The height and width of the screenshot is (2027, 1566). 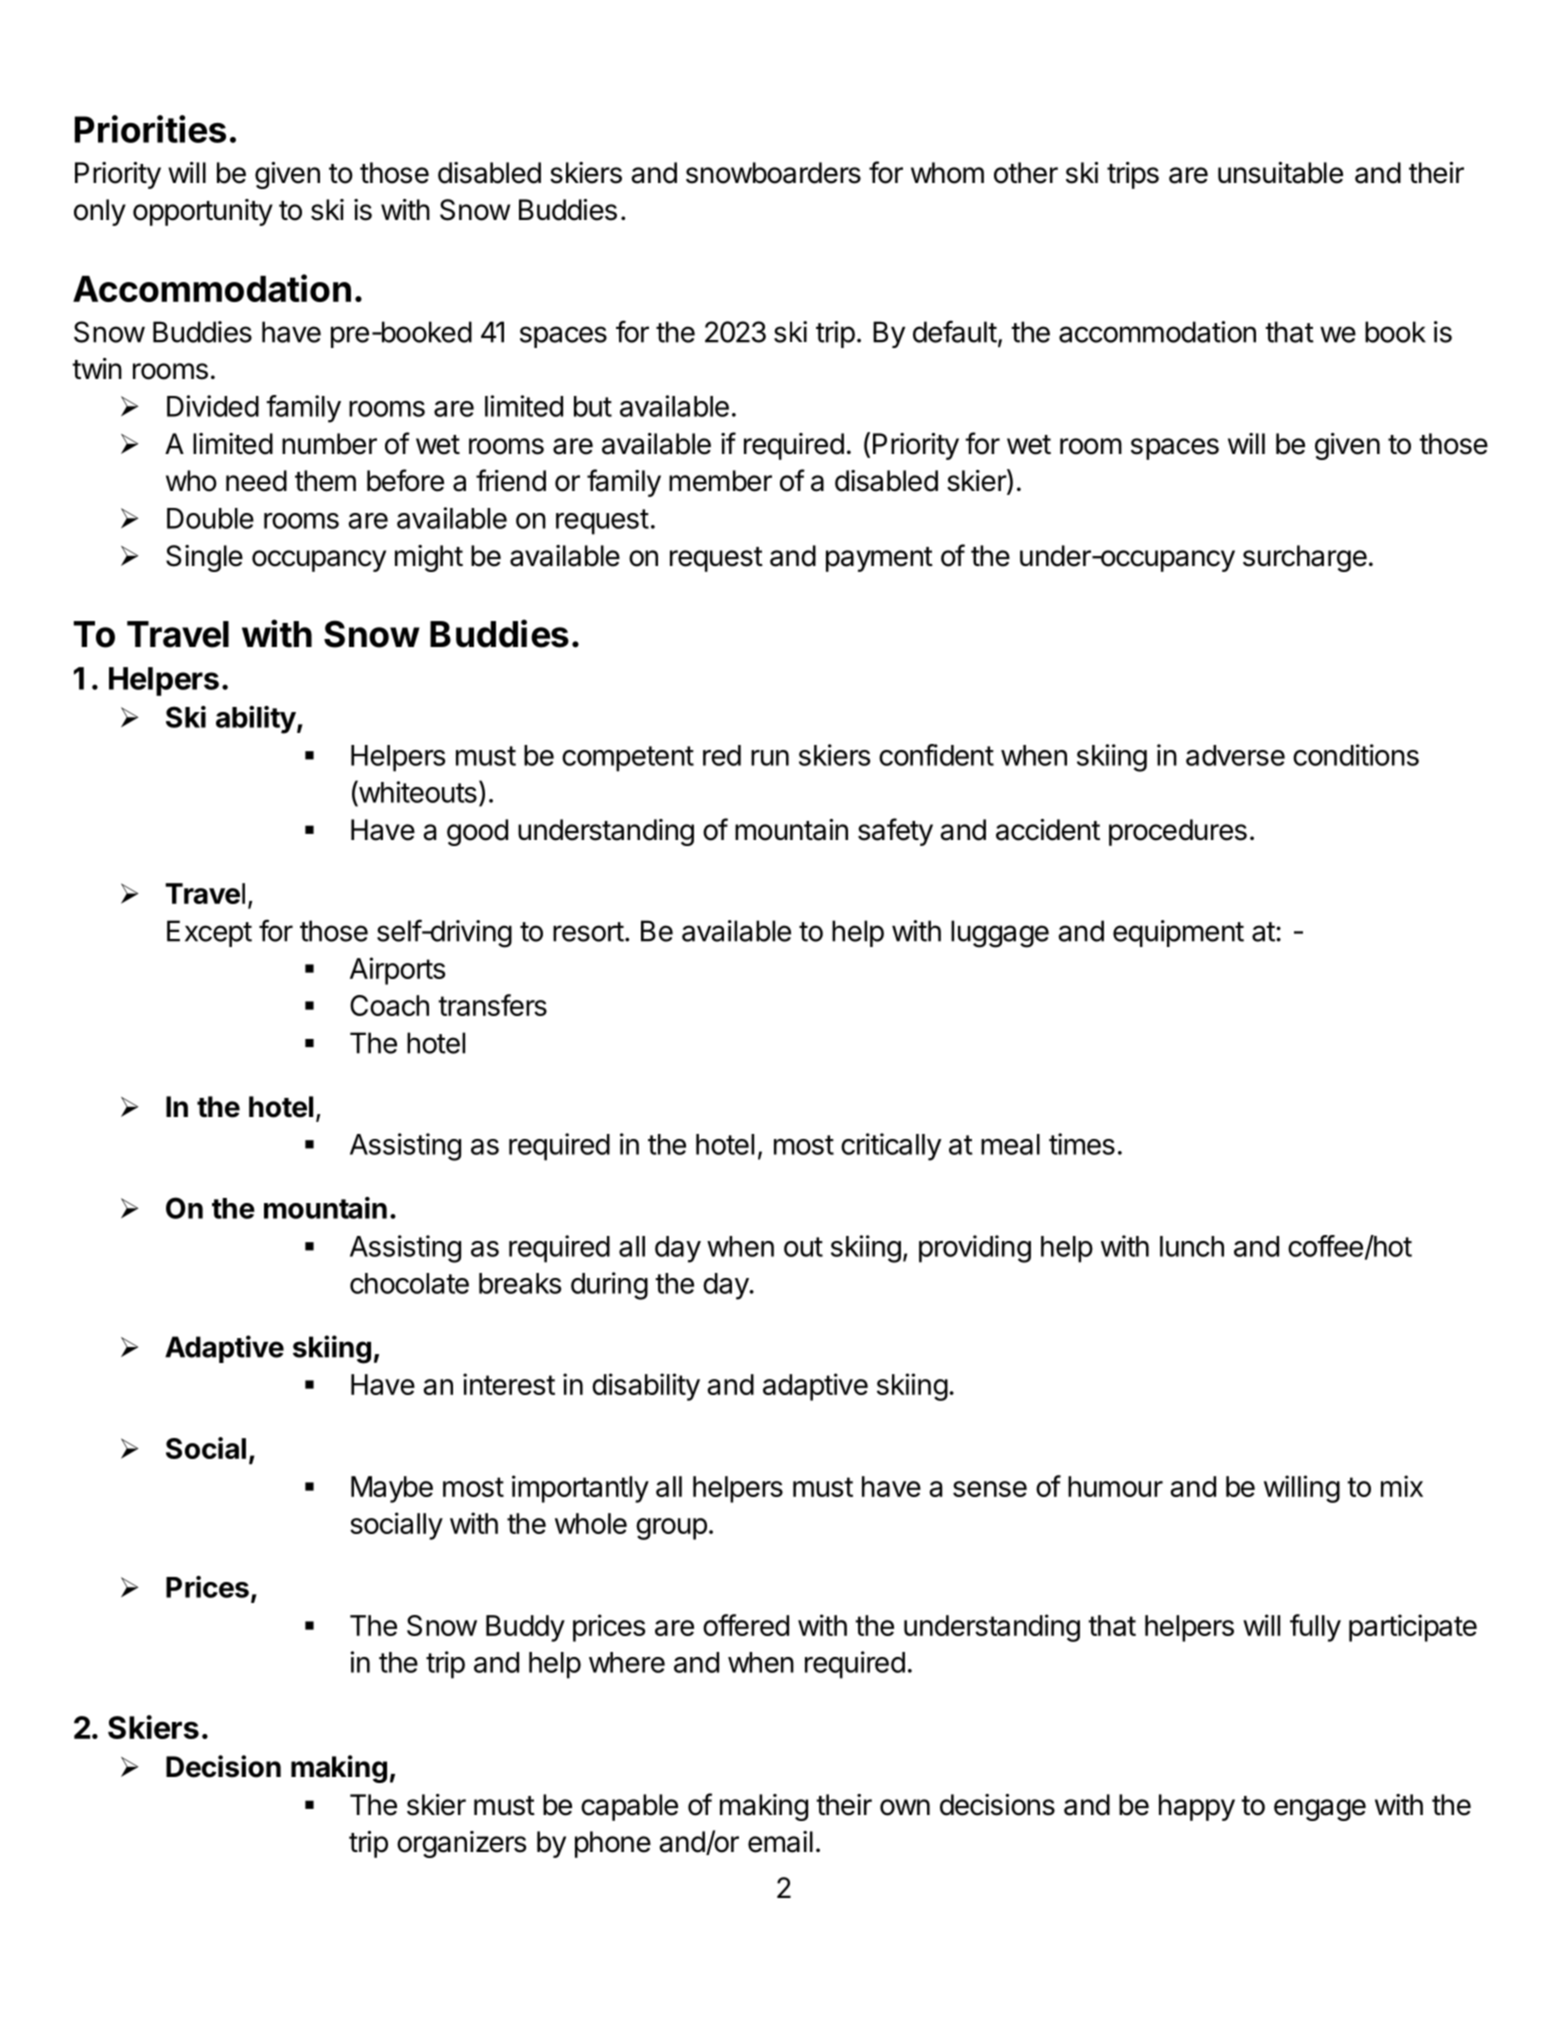 What do you see at coordinates (588, 932) in the screenshot?
I see `resort` at bounding box center [588, 932].
